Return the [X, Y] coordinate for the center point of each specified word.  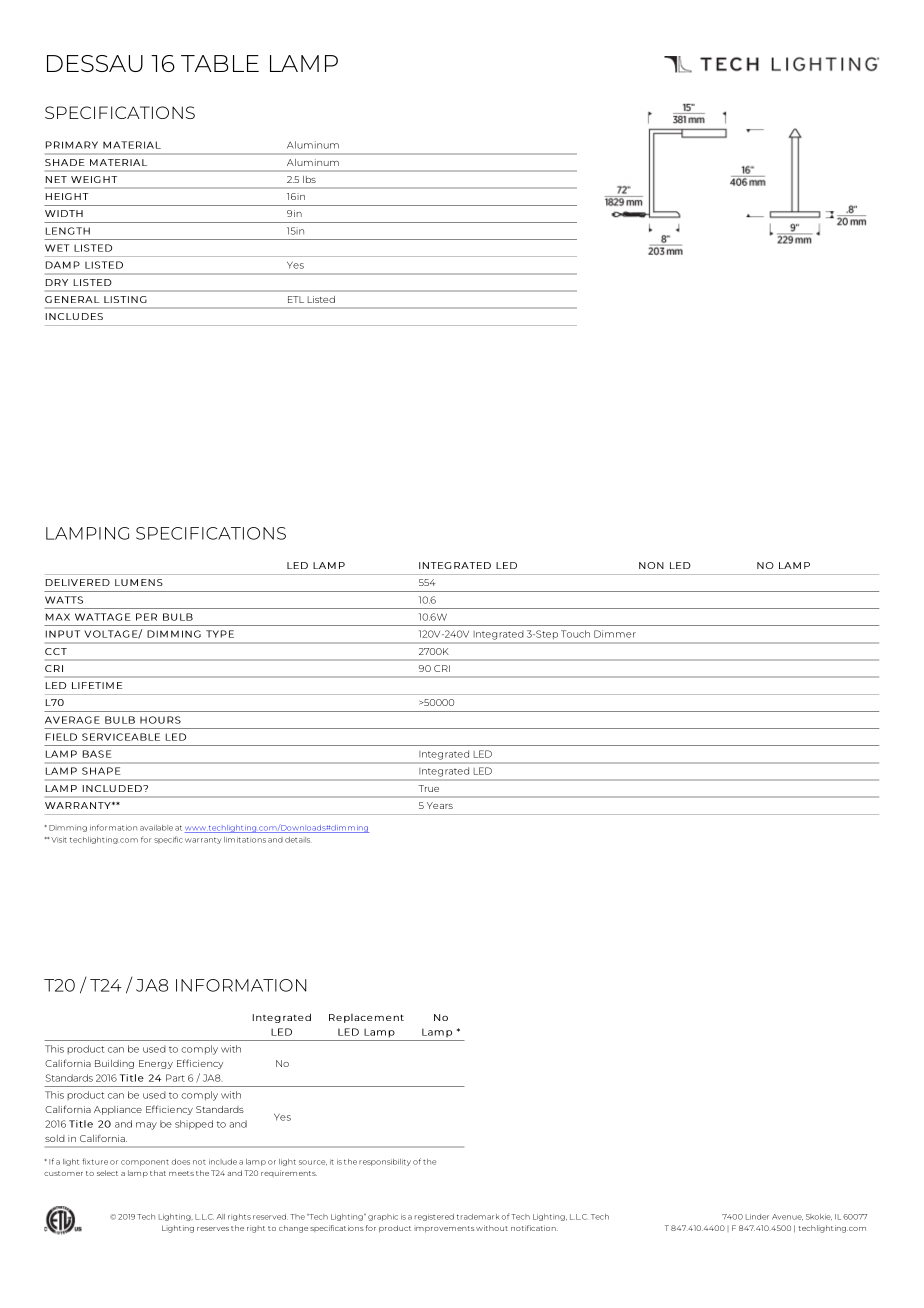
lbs [309, 179]
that [158, 1173]
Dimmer [615, 634]
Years [440, 805]
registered [434, 1217]
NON [651, 565]
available [156, 828]
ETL [296, 299]
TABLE [220, 63]
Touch [575, 634]
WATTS [64, 600]
